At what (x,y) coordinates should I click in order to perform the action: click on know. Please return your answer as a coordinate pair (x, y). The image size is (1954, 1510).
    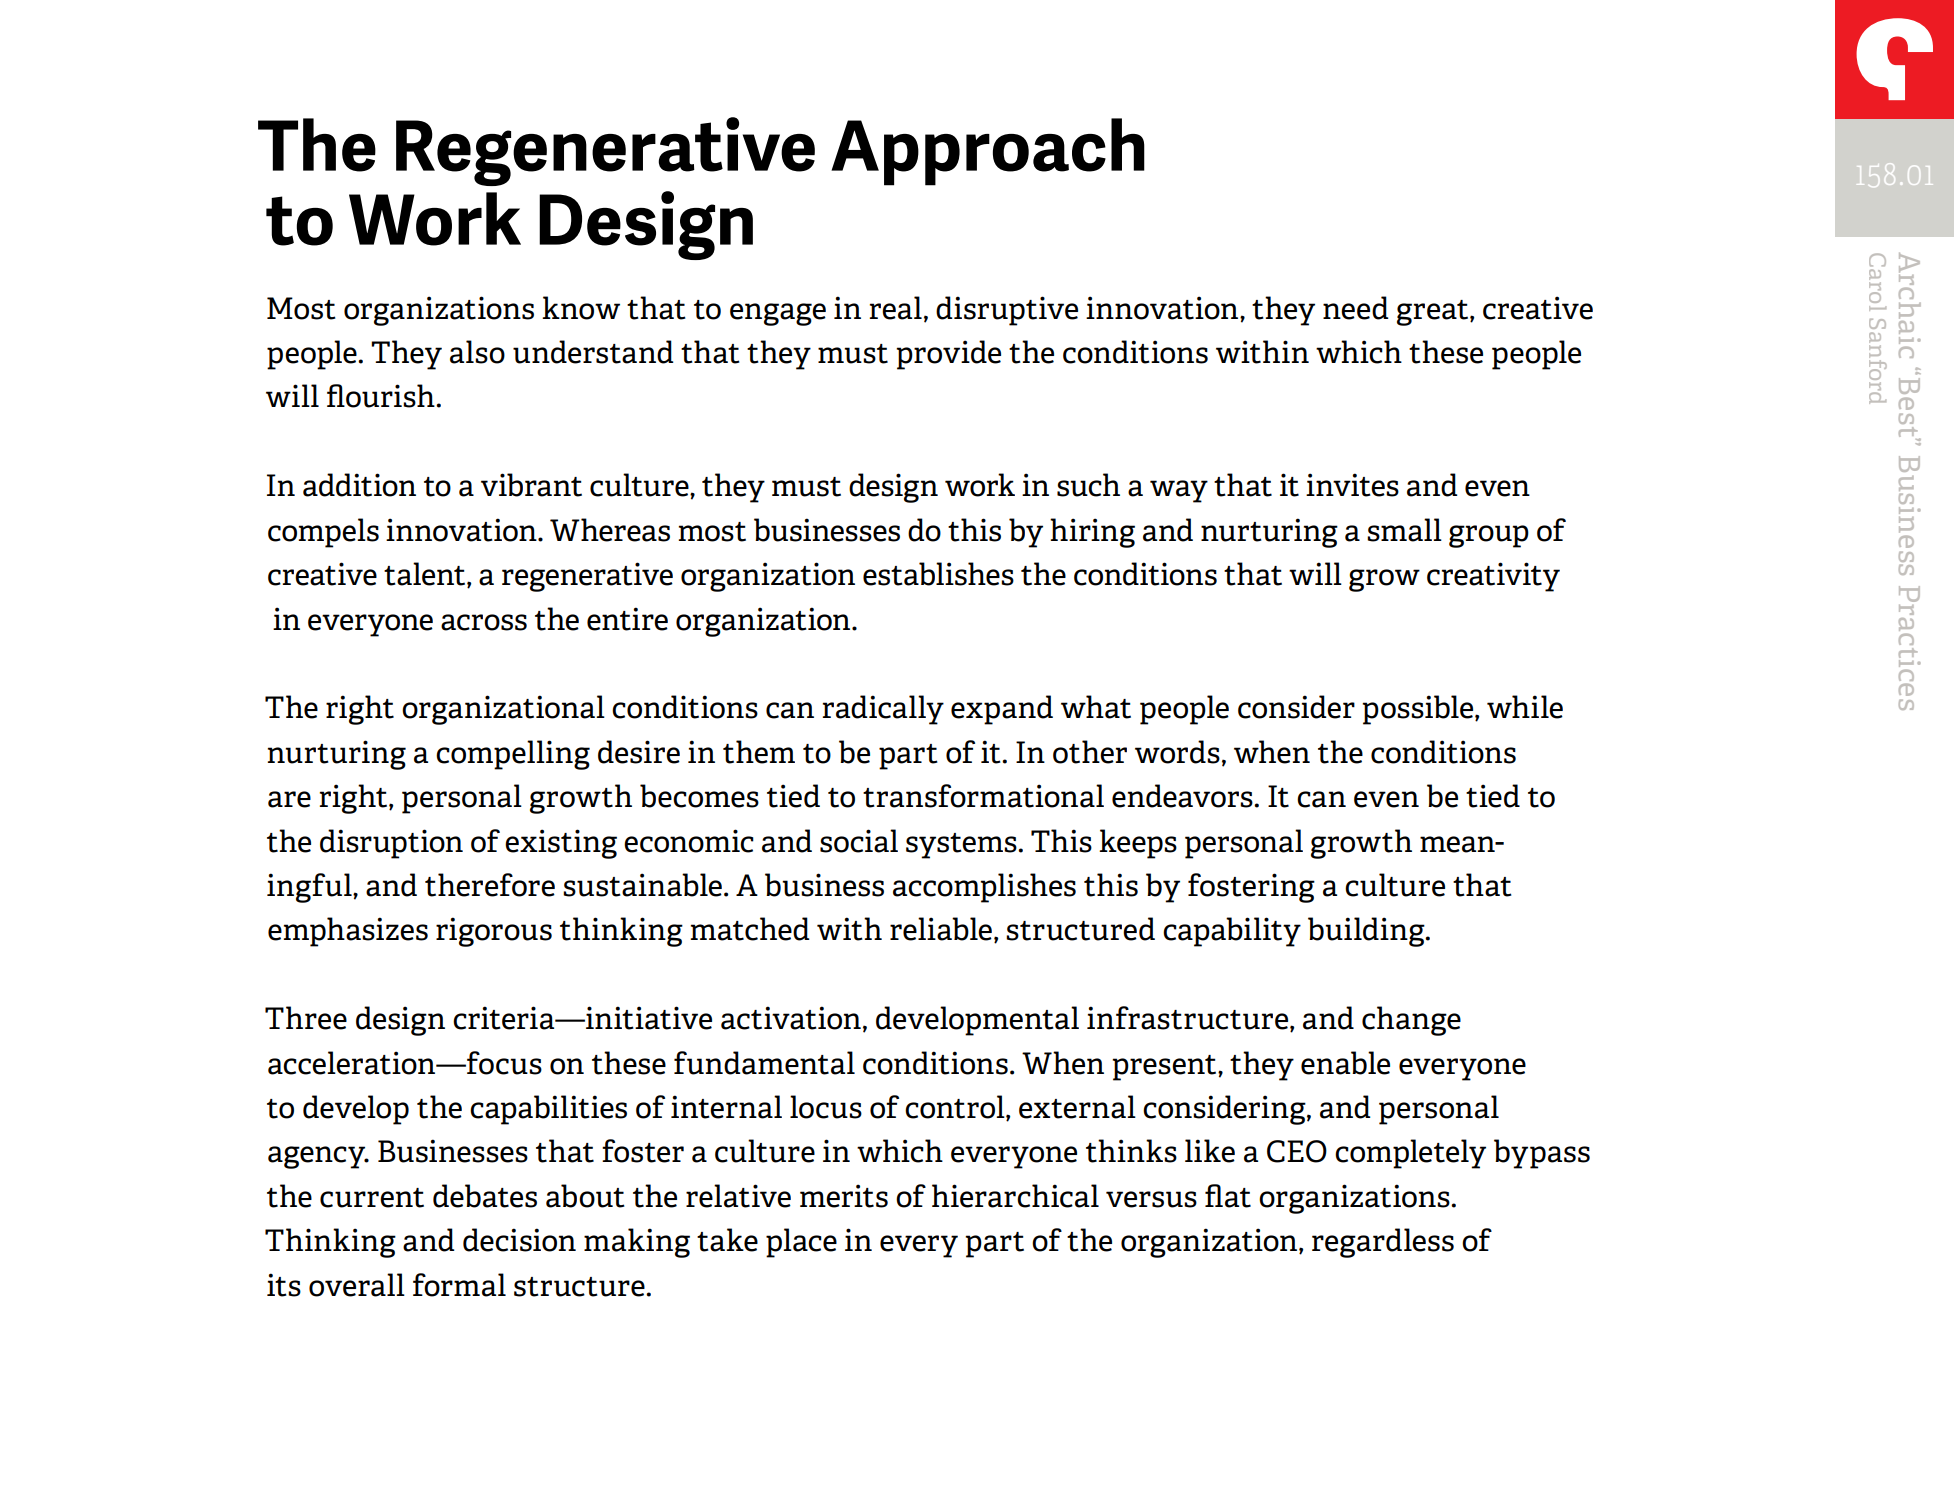
    Looking at the image, I should click on (581, 308).
